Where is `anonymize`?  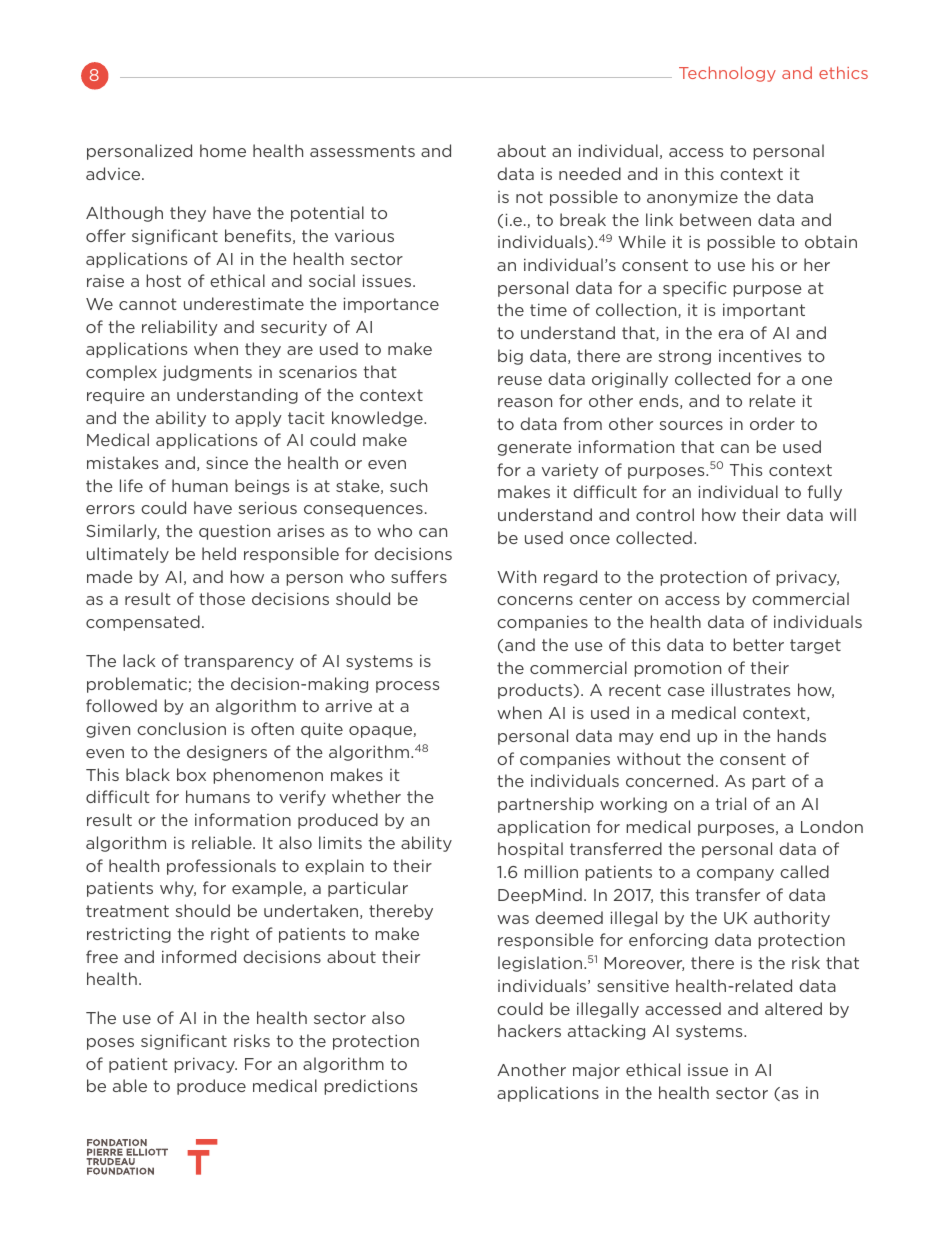
anonymize is located at coordinates (692, 198).
